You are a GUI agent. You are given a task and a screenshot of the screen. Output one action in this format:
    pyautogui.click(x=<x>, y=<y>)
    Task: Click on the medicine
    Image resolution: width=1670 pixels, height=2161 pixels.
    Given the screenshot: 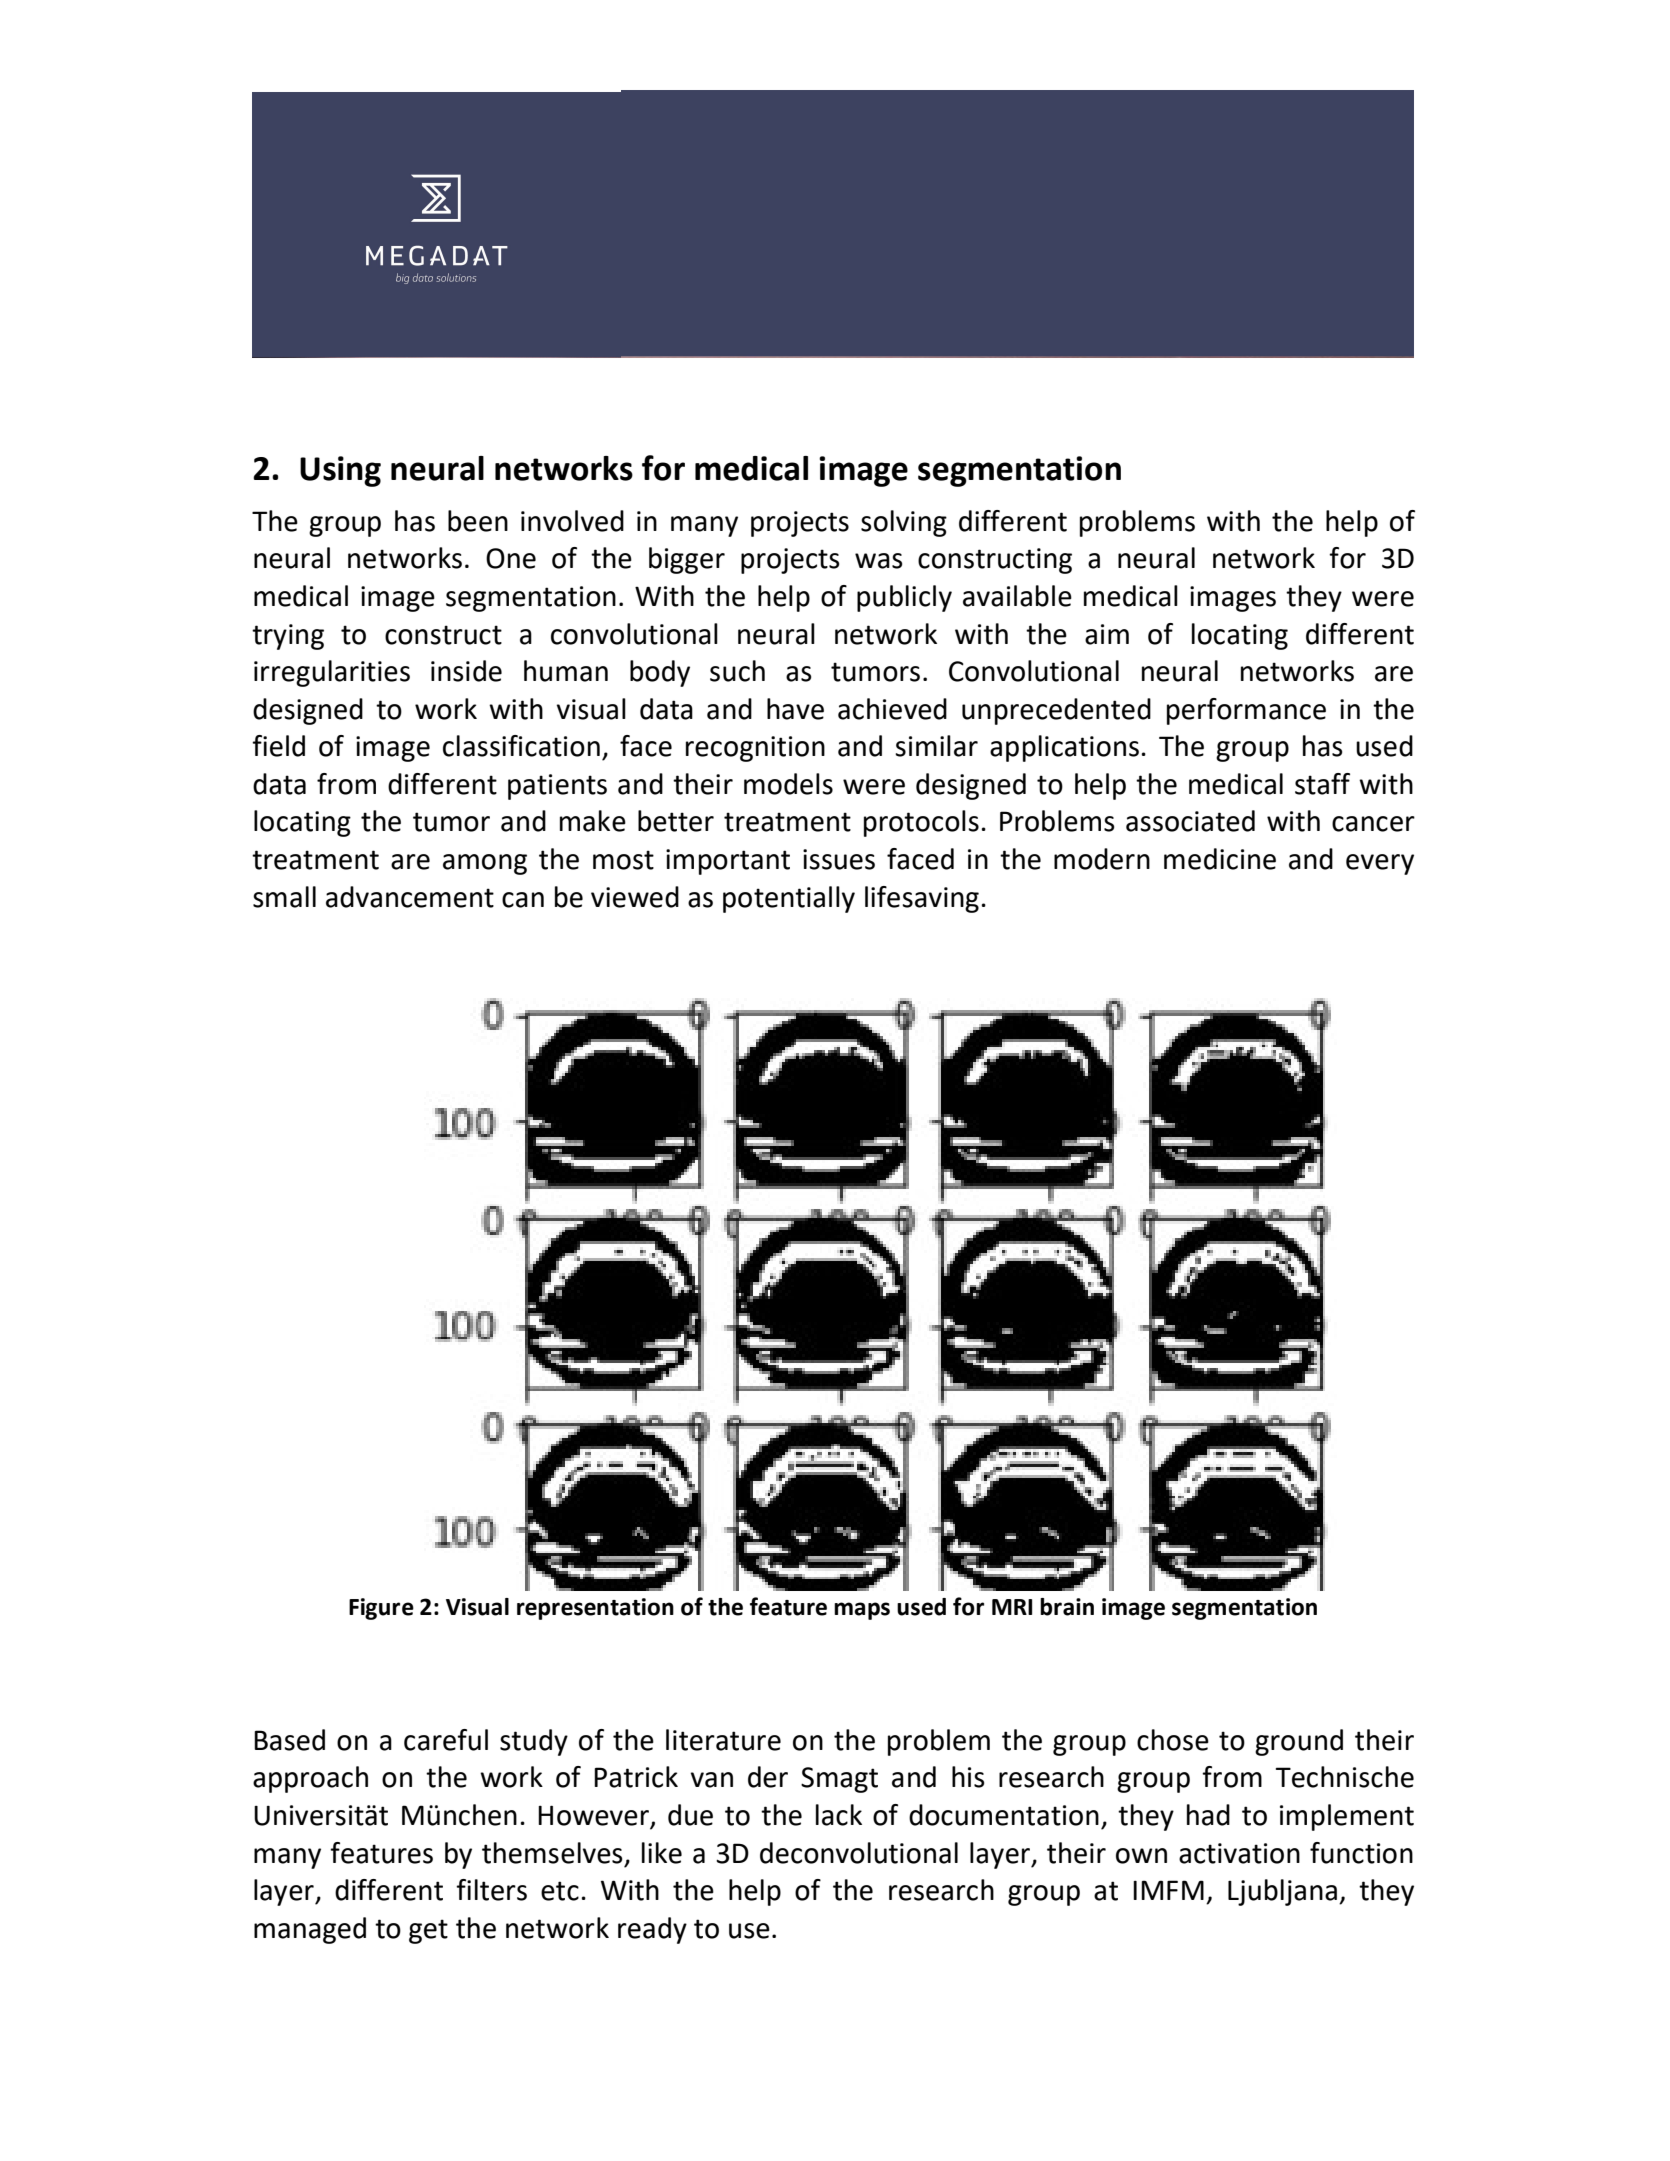 What is the action you would take?
    pyautogui.click(x=1220, y=859)
